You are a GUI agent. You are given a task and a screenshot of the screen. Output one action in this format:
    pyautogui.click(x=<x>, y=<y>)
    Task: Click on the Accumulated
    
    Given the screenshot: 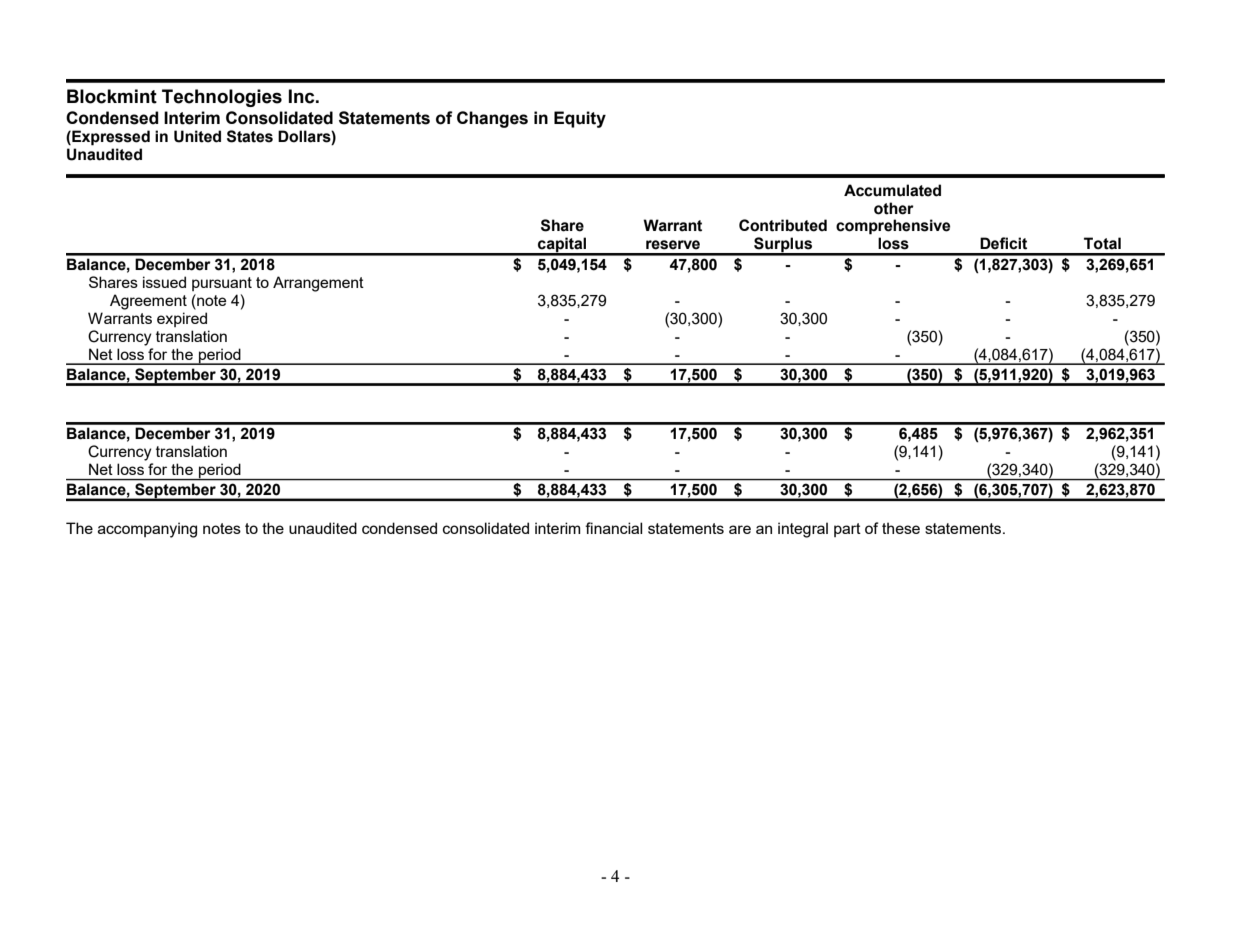 What is the action you would take?
    pyautogui.click(x=892, y=190)
